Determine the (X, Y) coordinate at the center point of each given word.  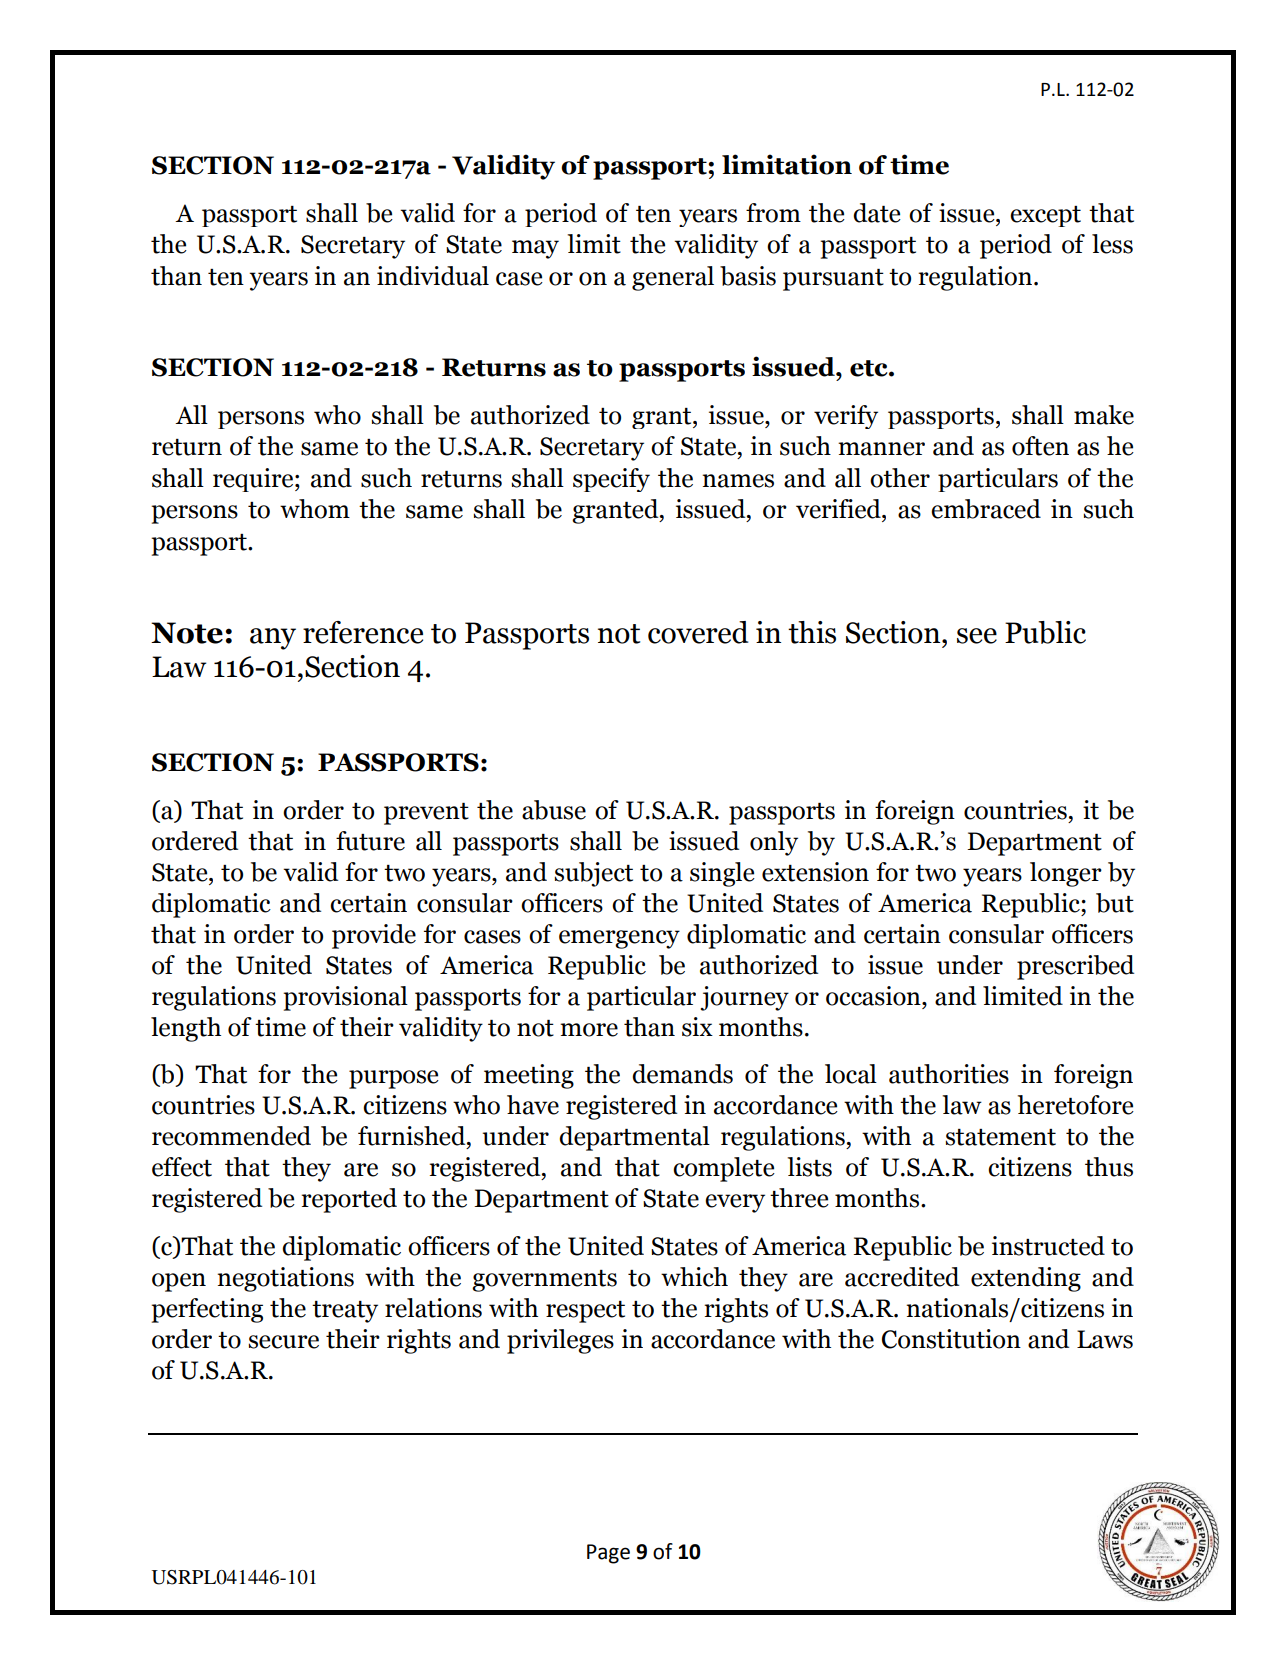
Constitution (951, 1339)
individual (433, 276)
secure (284, 1342)
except (1045, 216)
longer (1066, 874)
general (673, 278)
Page (608, 1554)
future (370, 841)
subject (594, 874)
